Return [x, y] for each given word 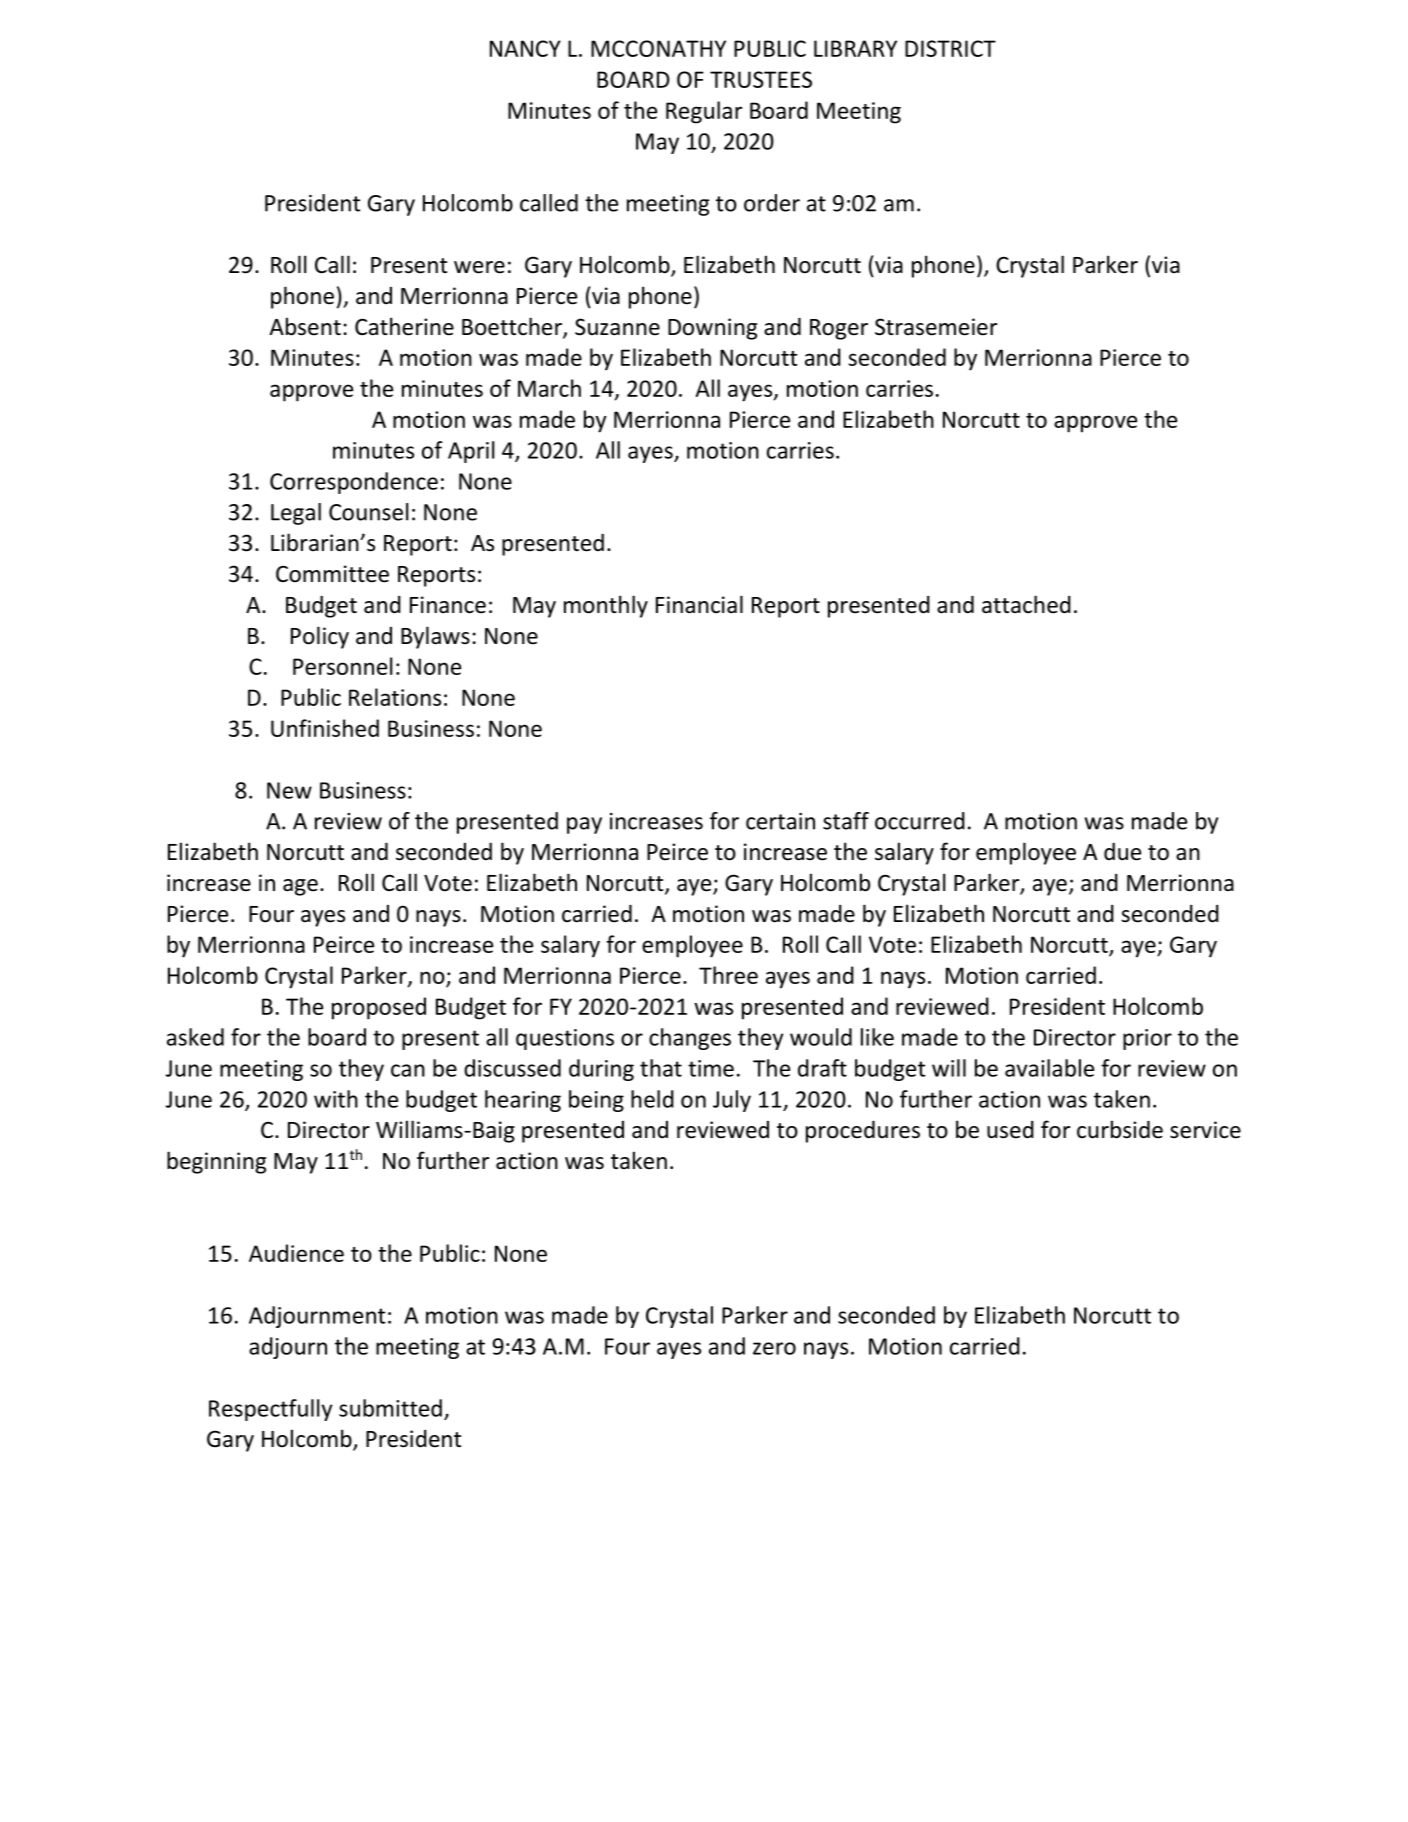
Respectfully [270, 1410]
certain [780, 821]
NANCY [525, 48]
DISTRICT [950, 48]
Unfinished [325, 728]
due [1122, 851]
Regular [704, 112]
